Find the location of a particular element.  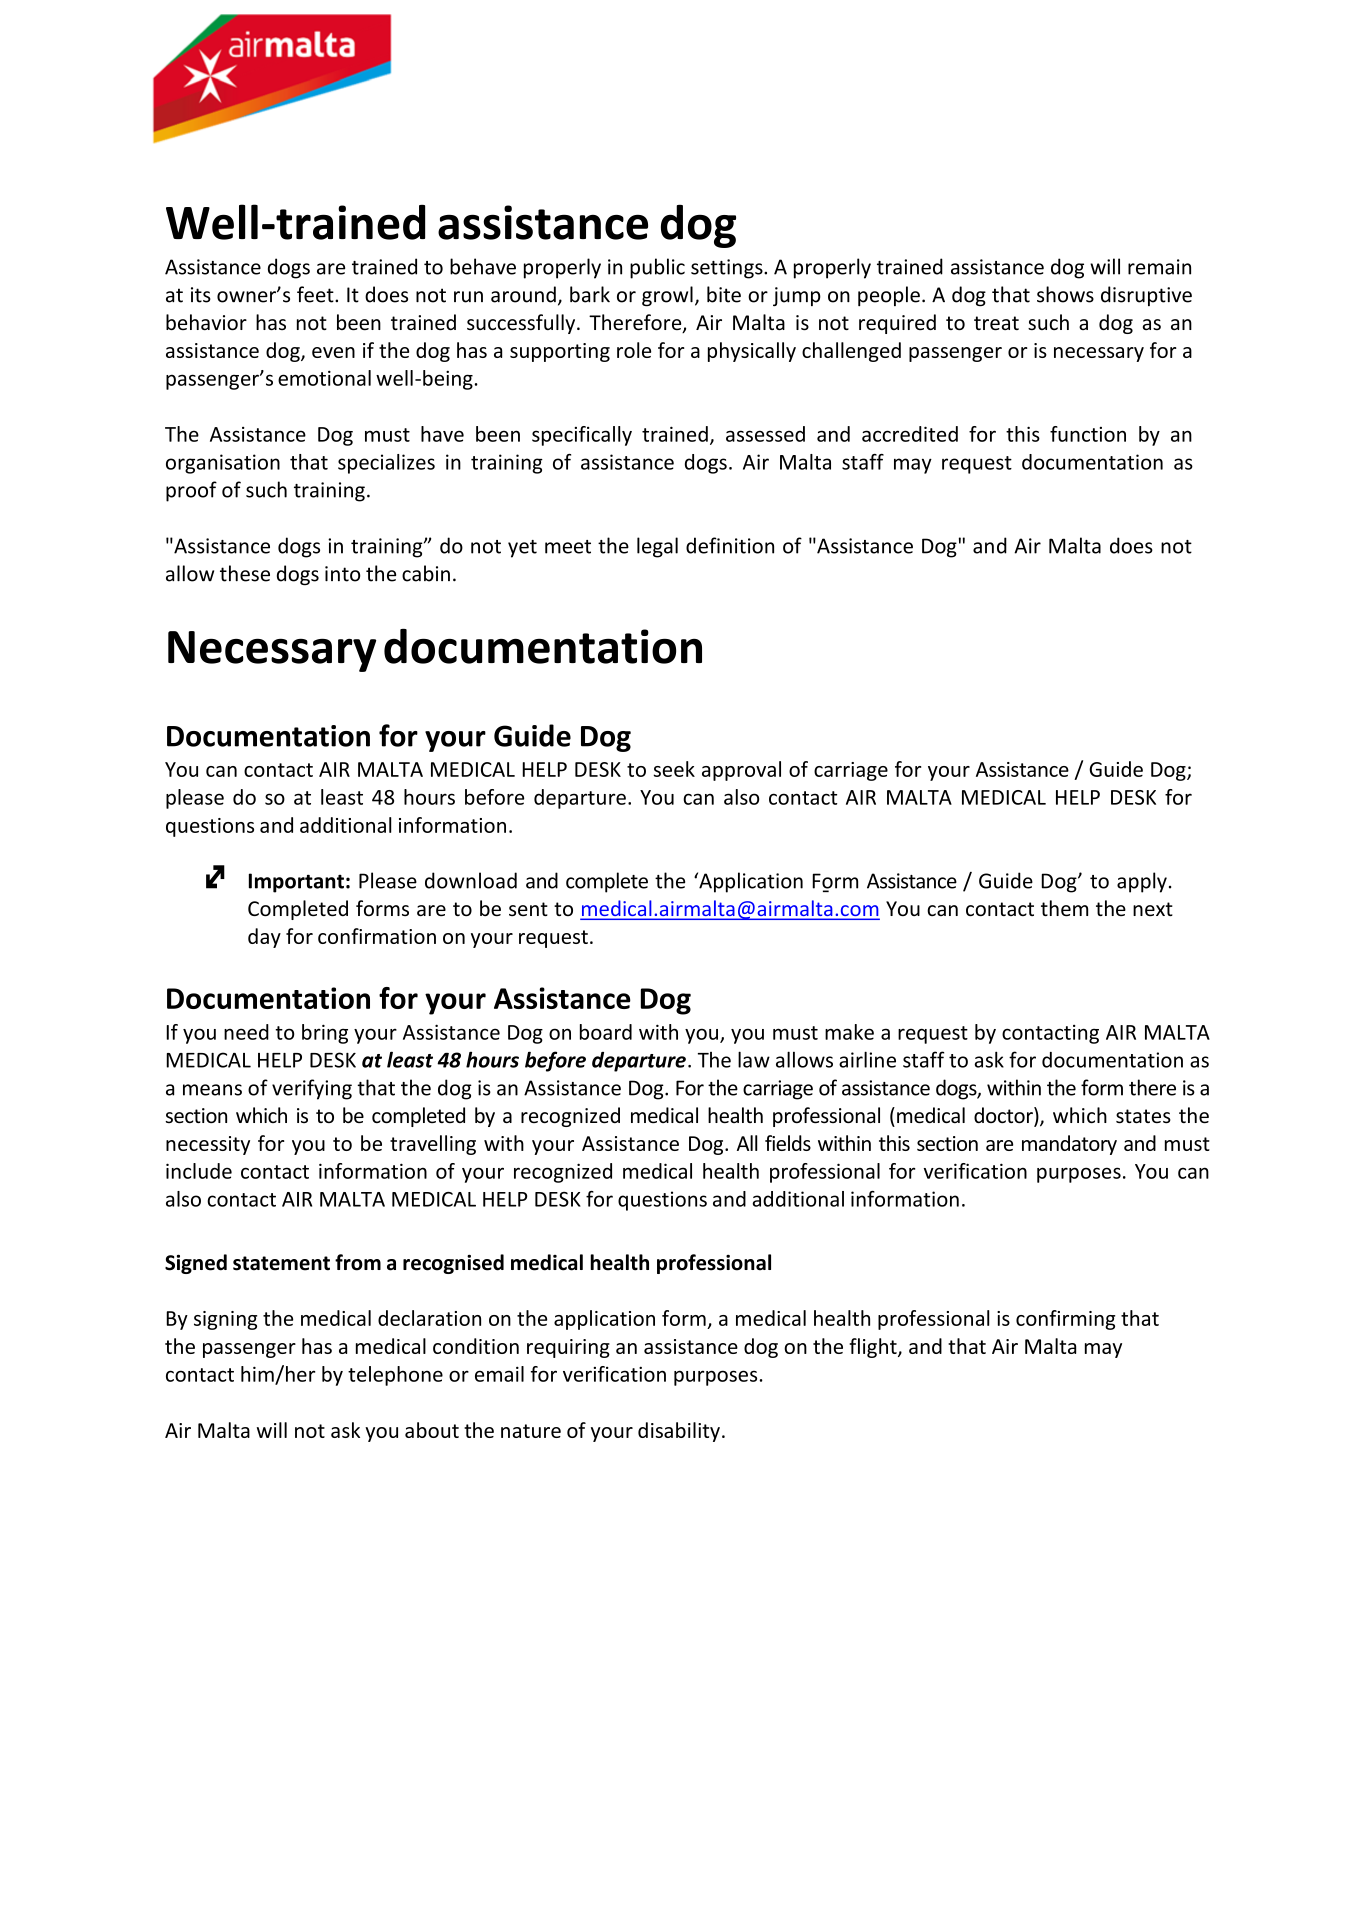

growl is located at coordinates (667, 296).
